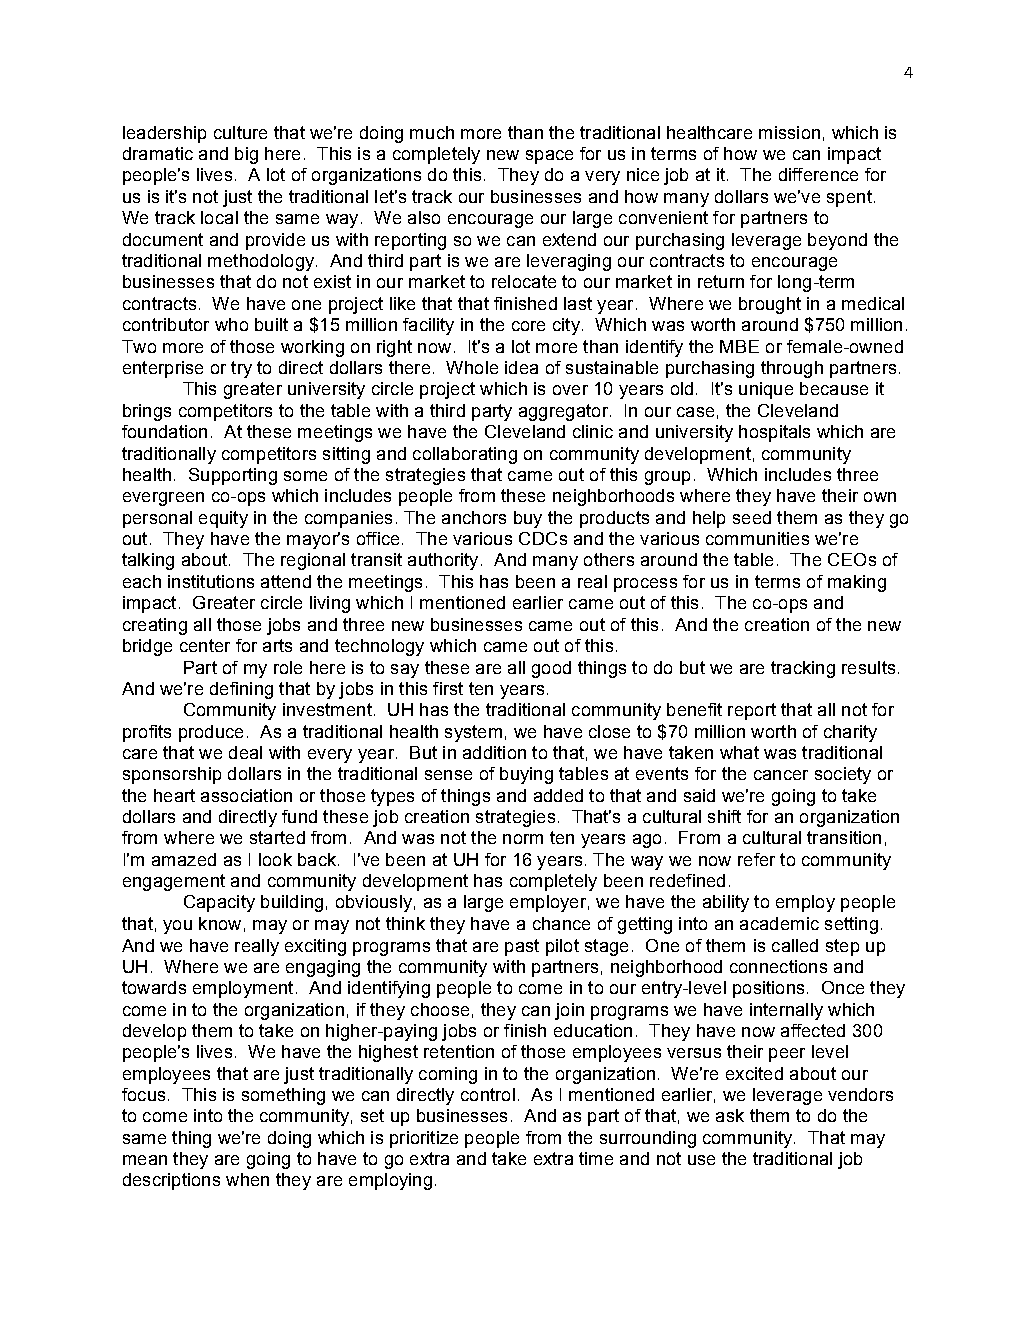  What do you see at coordinates (488, 1094) in the document?
I see `control` at bounding box center [488, 1094].
